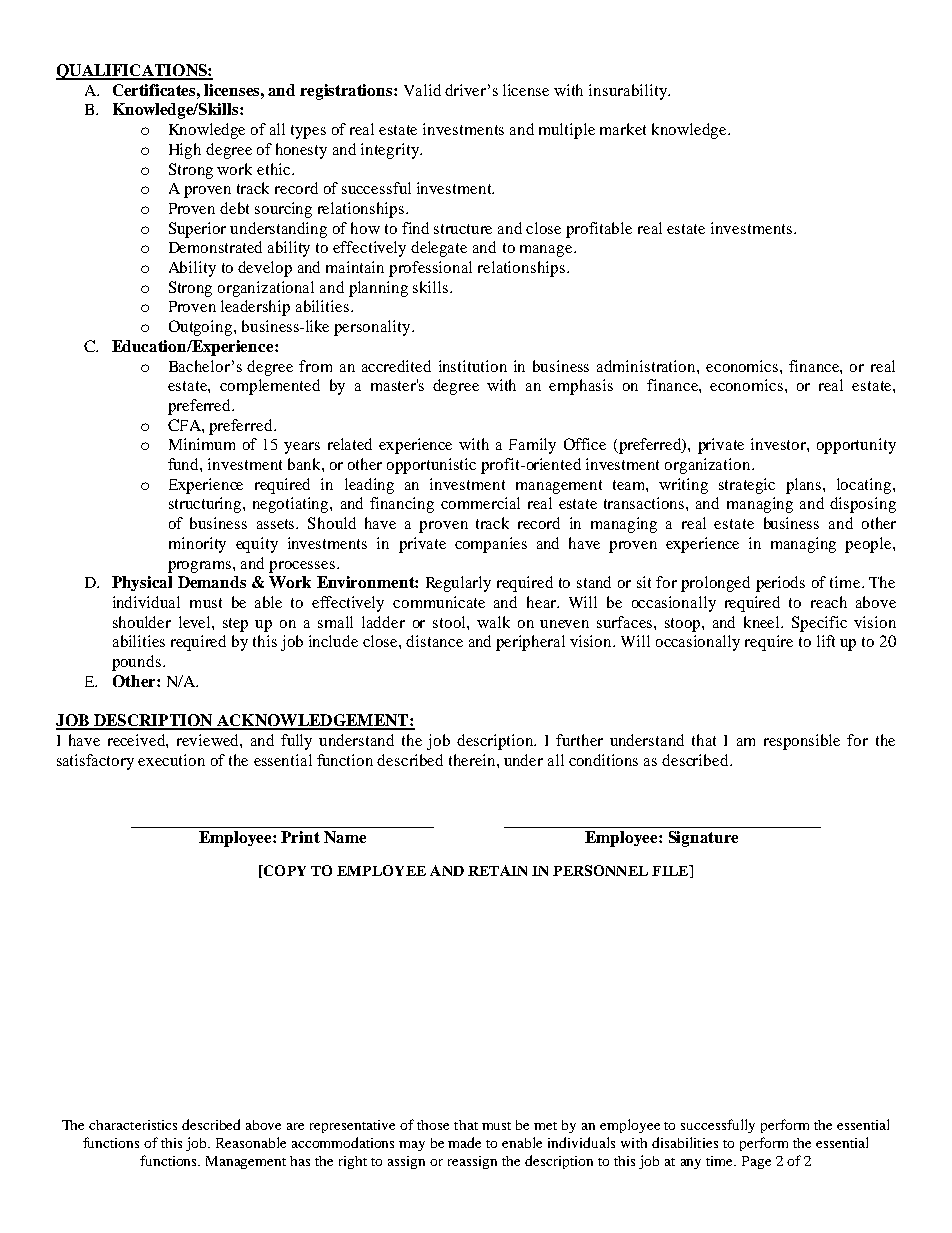  Describe the element at coordinates (756, 1162) in the screenshot. I see `Page` at that location.
